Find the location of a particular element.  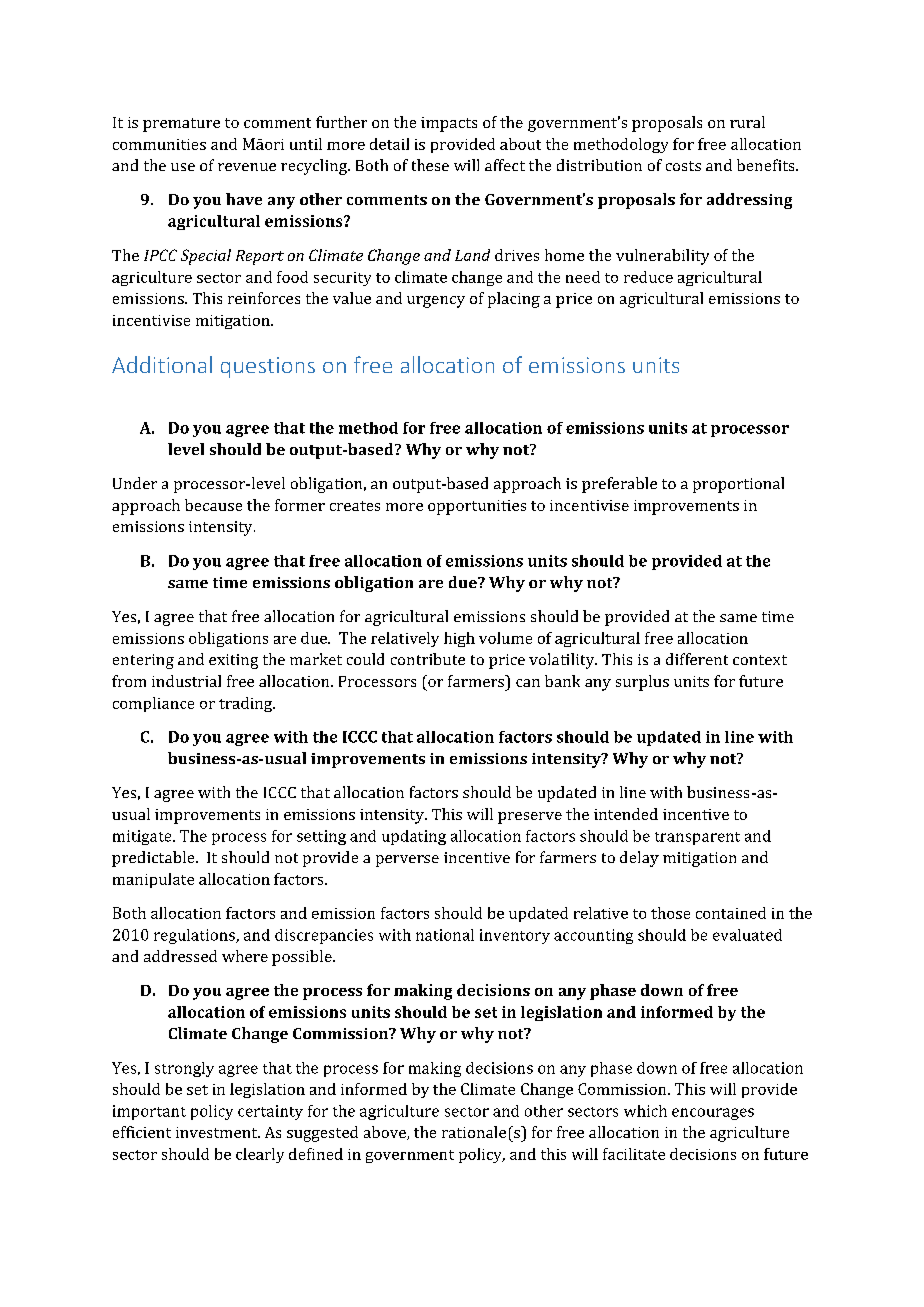

encourages is located at coordinates (713, 1114).
